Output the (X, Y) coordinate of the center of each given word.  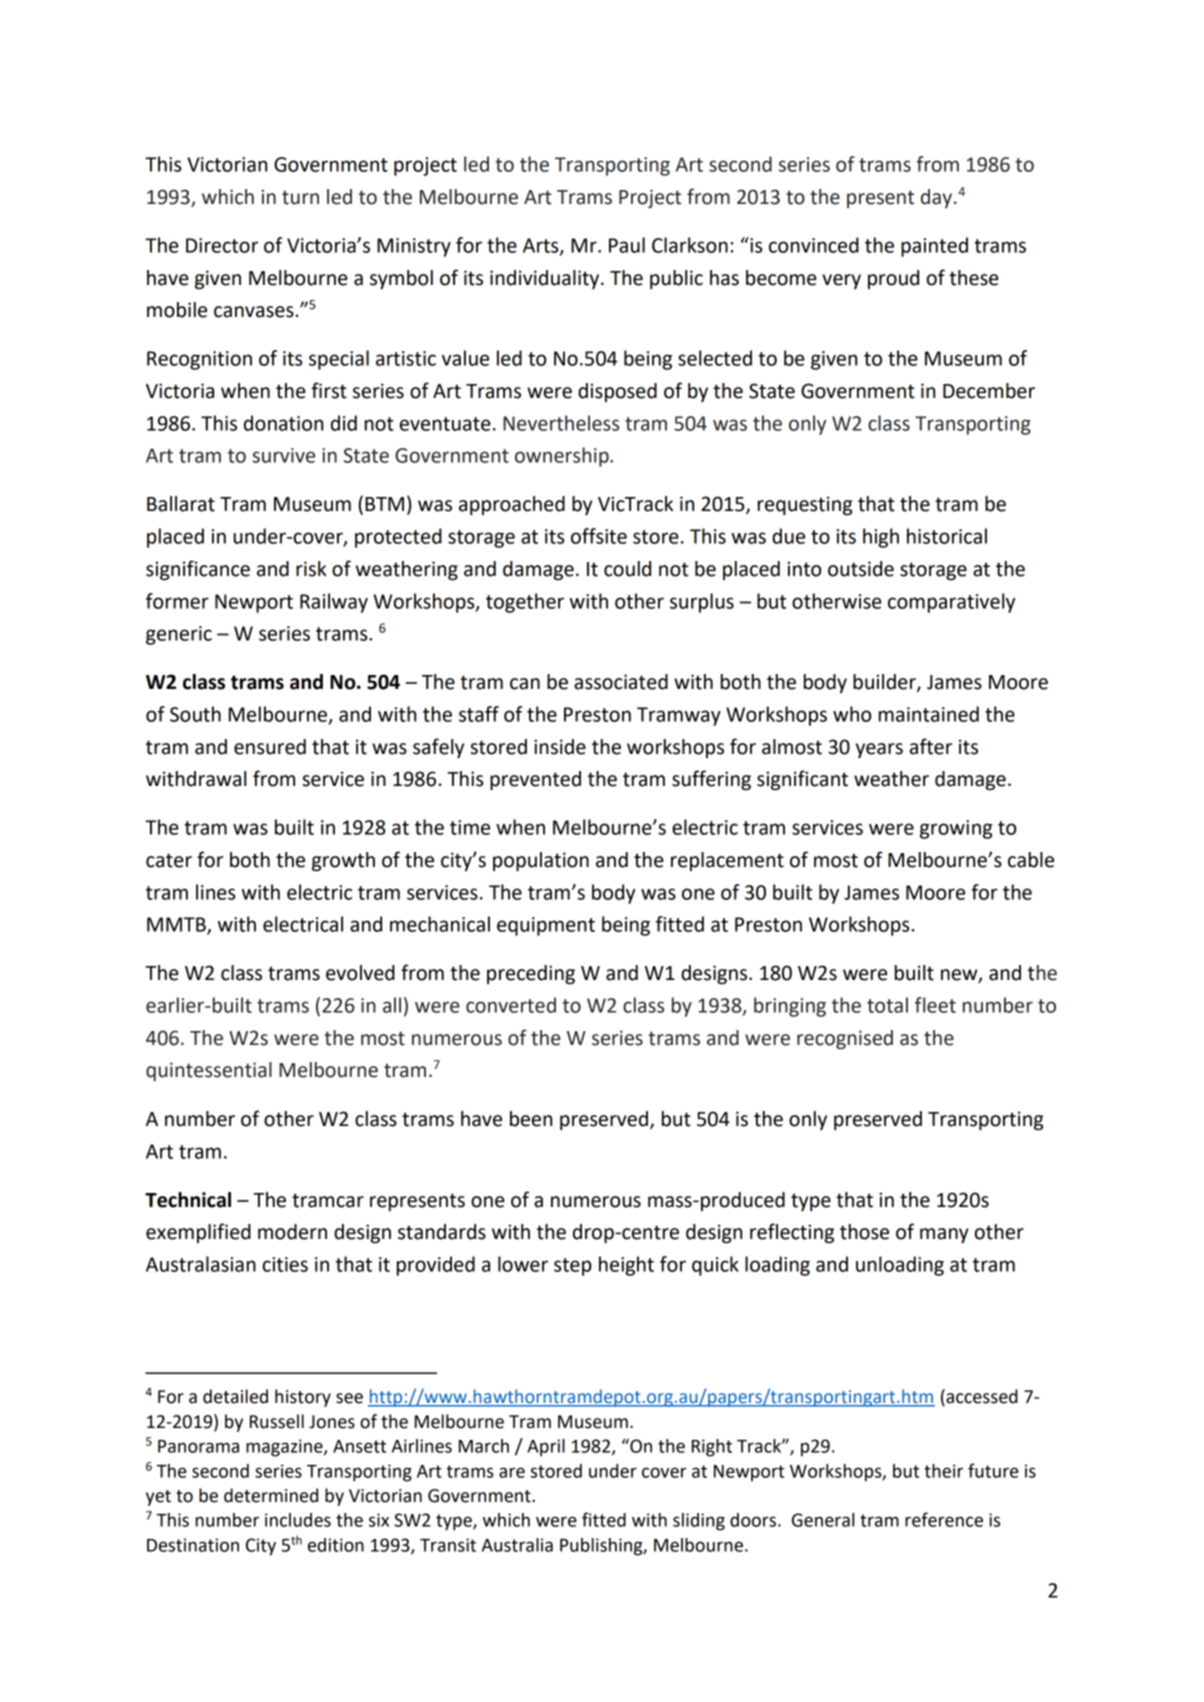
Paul (627, 245)
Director (222, 245)
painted (934, 247)
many (944, 1235)
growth (343, 862)
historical (947, 536)
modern (292, 1232)
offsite (599, 536)
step (573, 1267)
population (541, 861)
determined (271, 1495)
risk (311, 569)
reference (944, 1519)
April (546, 1448)
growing (956, 829)
